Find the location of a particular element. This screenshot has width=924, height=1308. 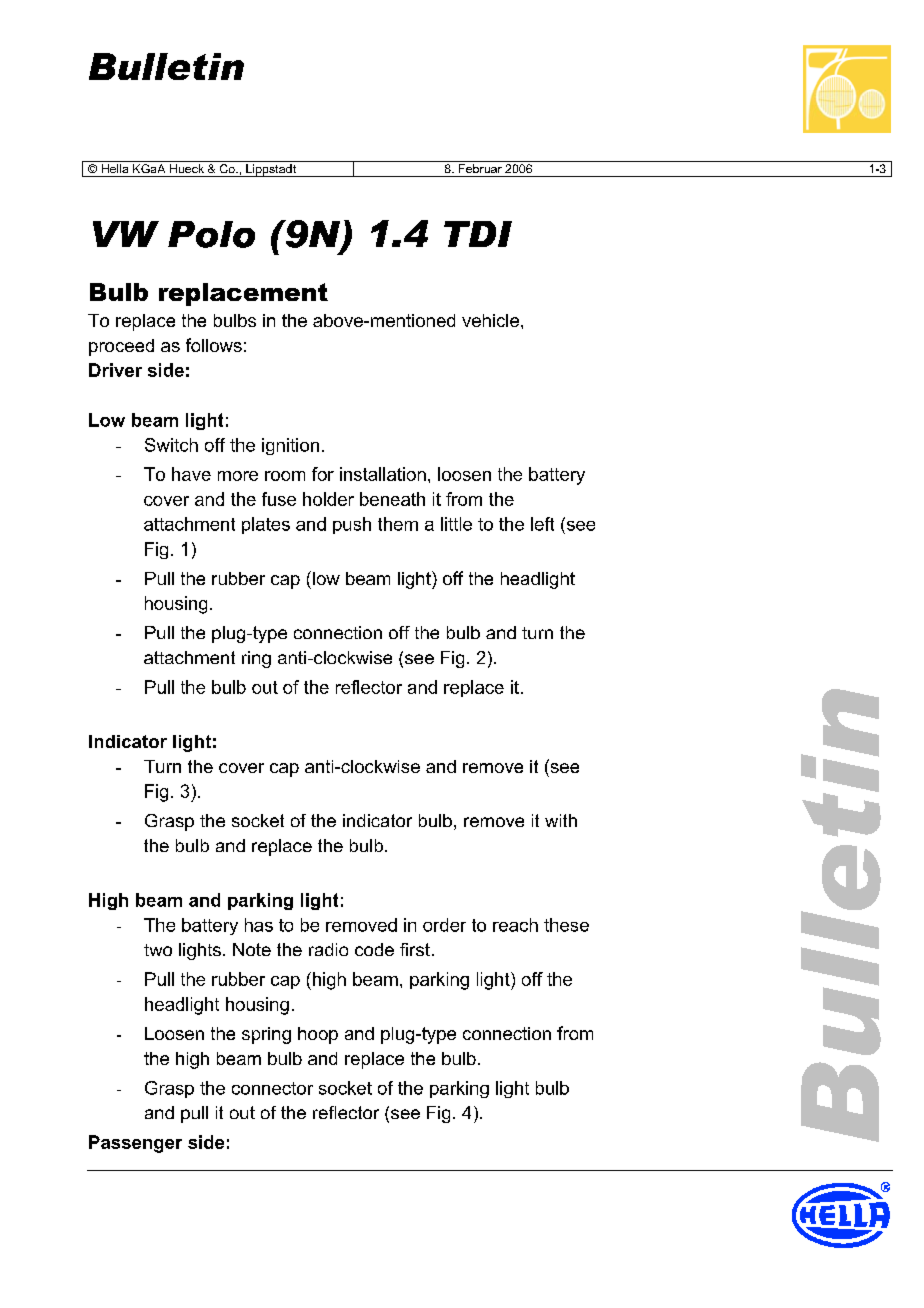

TDI is located at coordinates (478, 234).
